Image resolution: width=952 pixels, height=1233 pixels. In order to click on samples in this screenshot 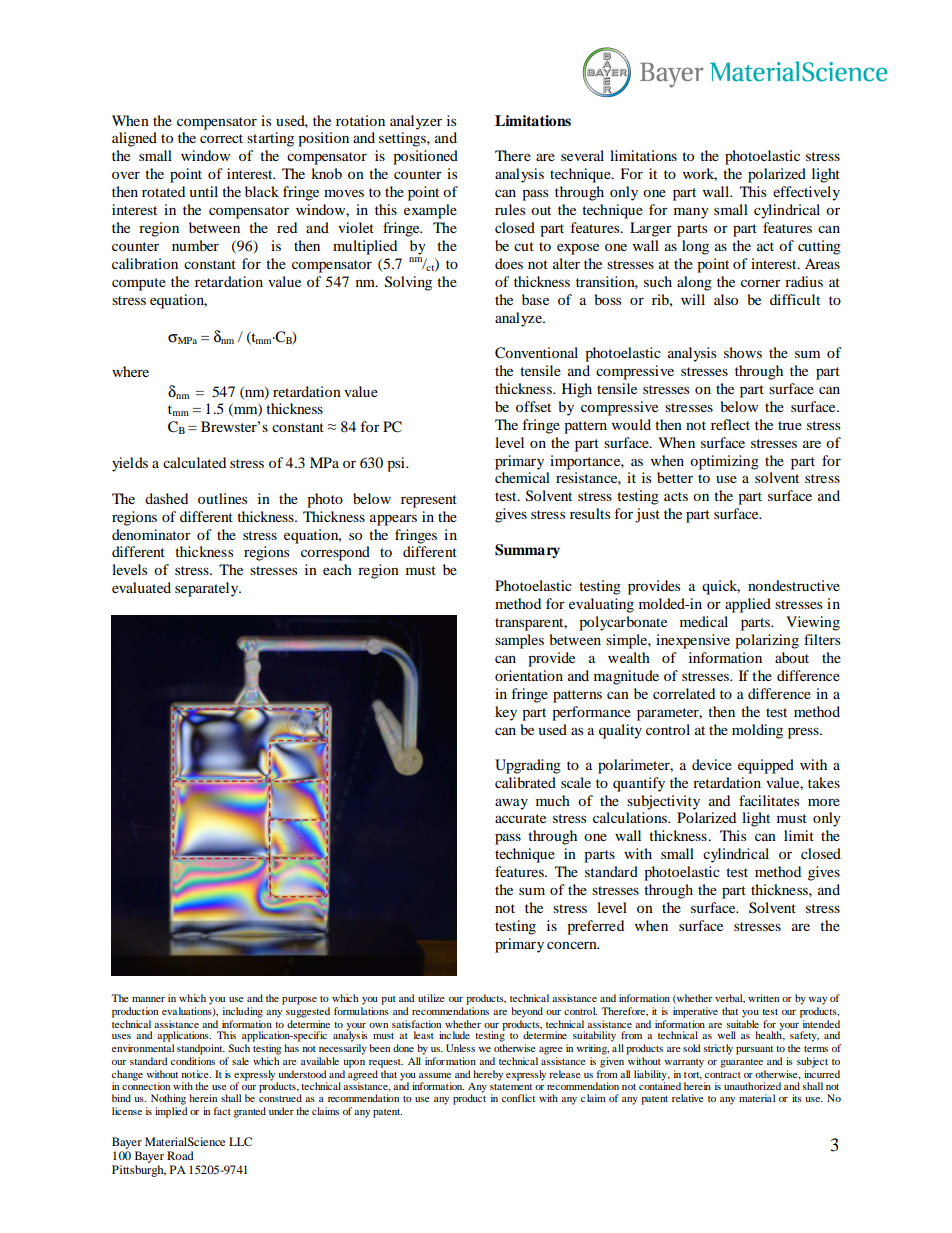, I will do `click(519, 641)`.
